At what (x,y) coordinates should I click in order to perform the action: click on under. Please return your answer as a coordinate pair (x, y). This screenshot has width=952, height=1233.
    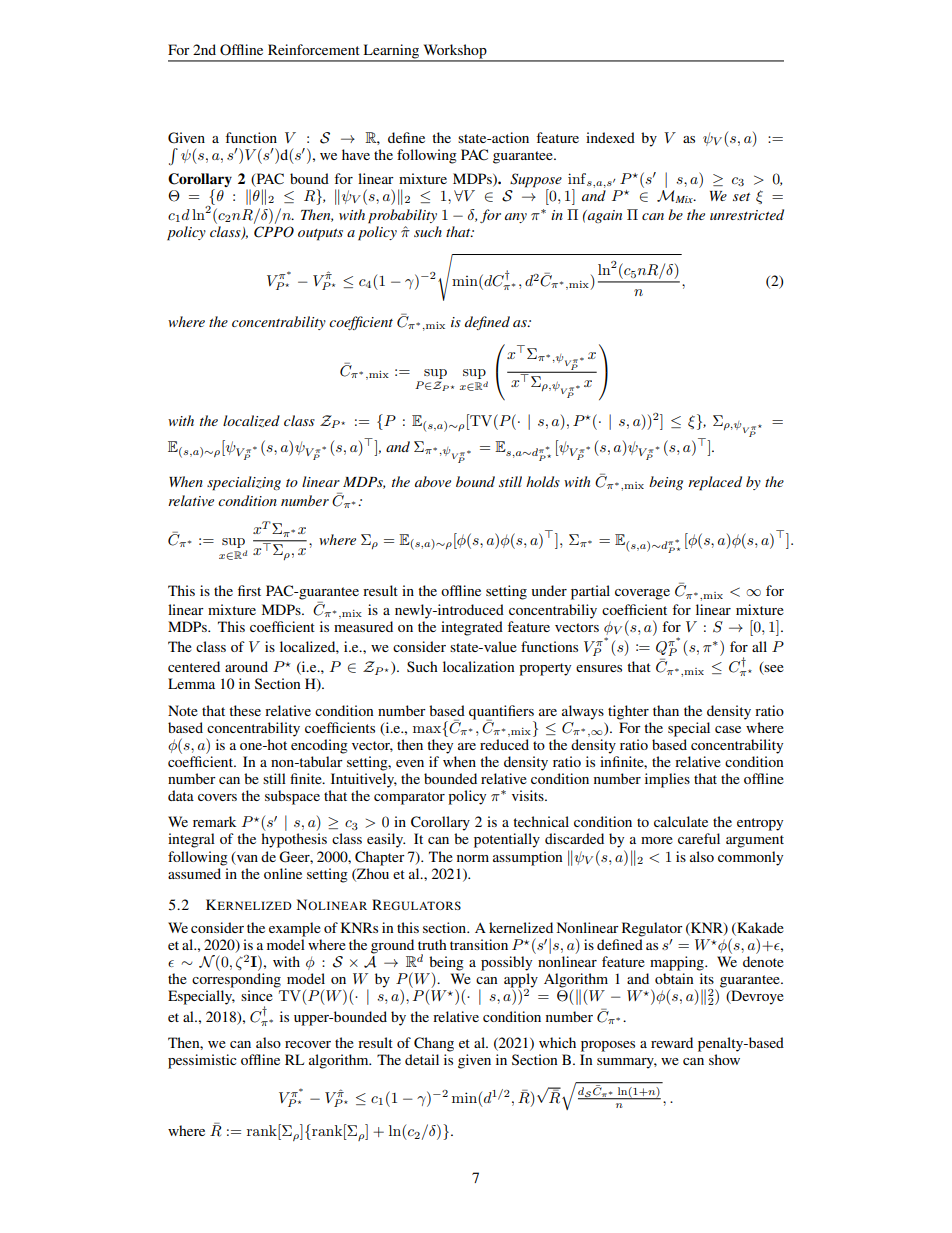
    Looking at the image, I should click on (549, 590).
